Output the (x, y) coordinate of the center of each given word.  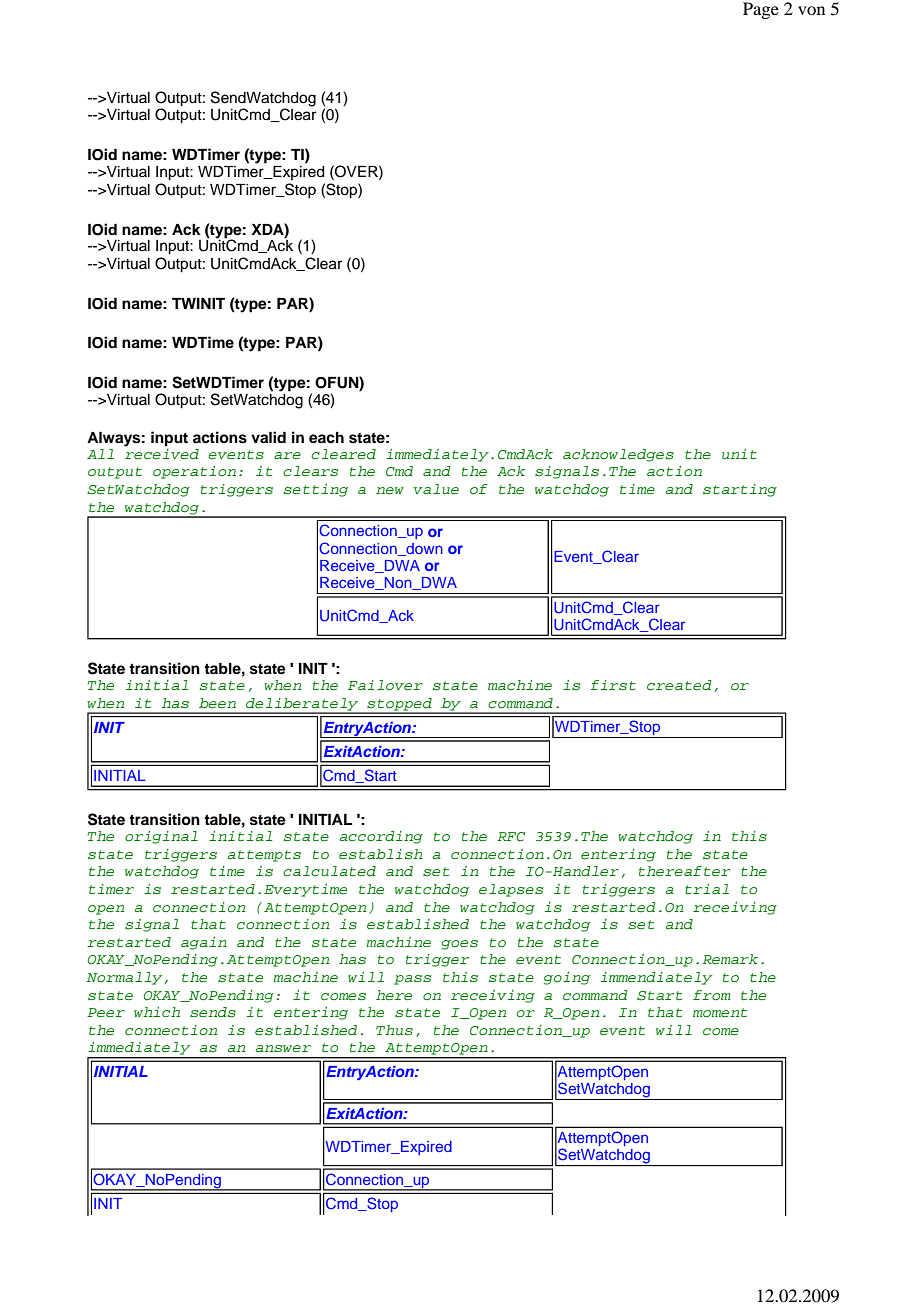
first (613, 685)
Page (761, 10)
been (217, 703)
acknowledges (618, 455)
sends (213, 1012)
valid (268, 437)
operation (194, 472)
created (679, 685)
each (326, 438)
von (811, 10)
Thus (394, 1030)
